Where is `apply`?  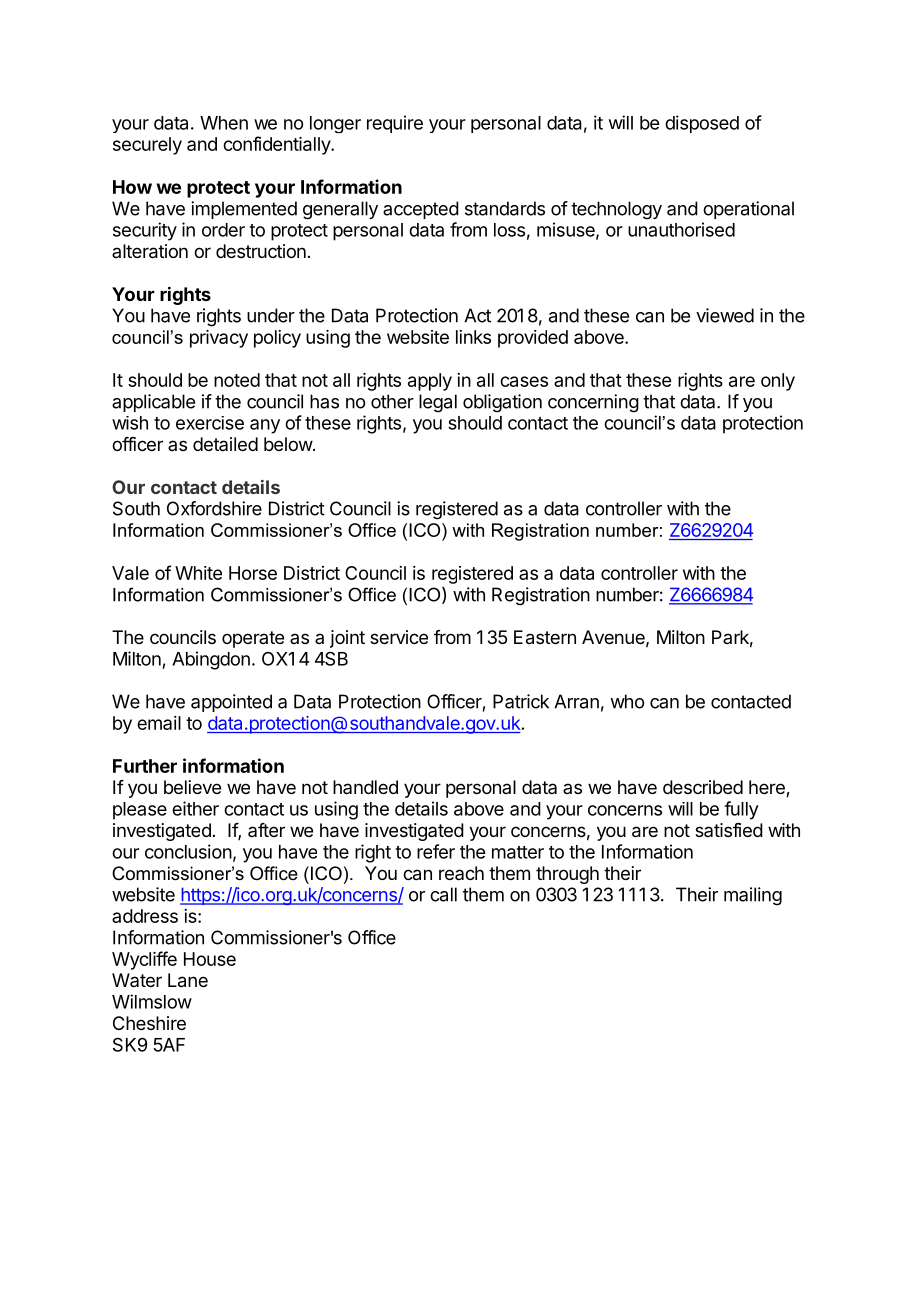 apply is located at coordinates (430, 382).
